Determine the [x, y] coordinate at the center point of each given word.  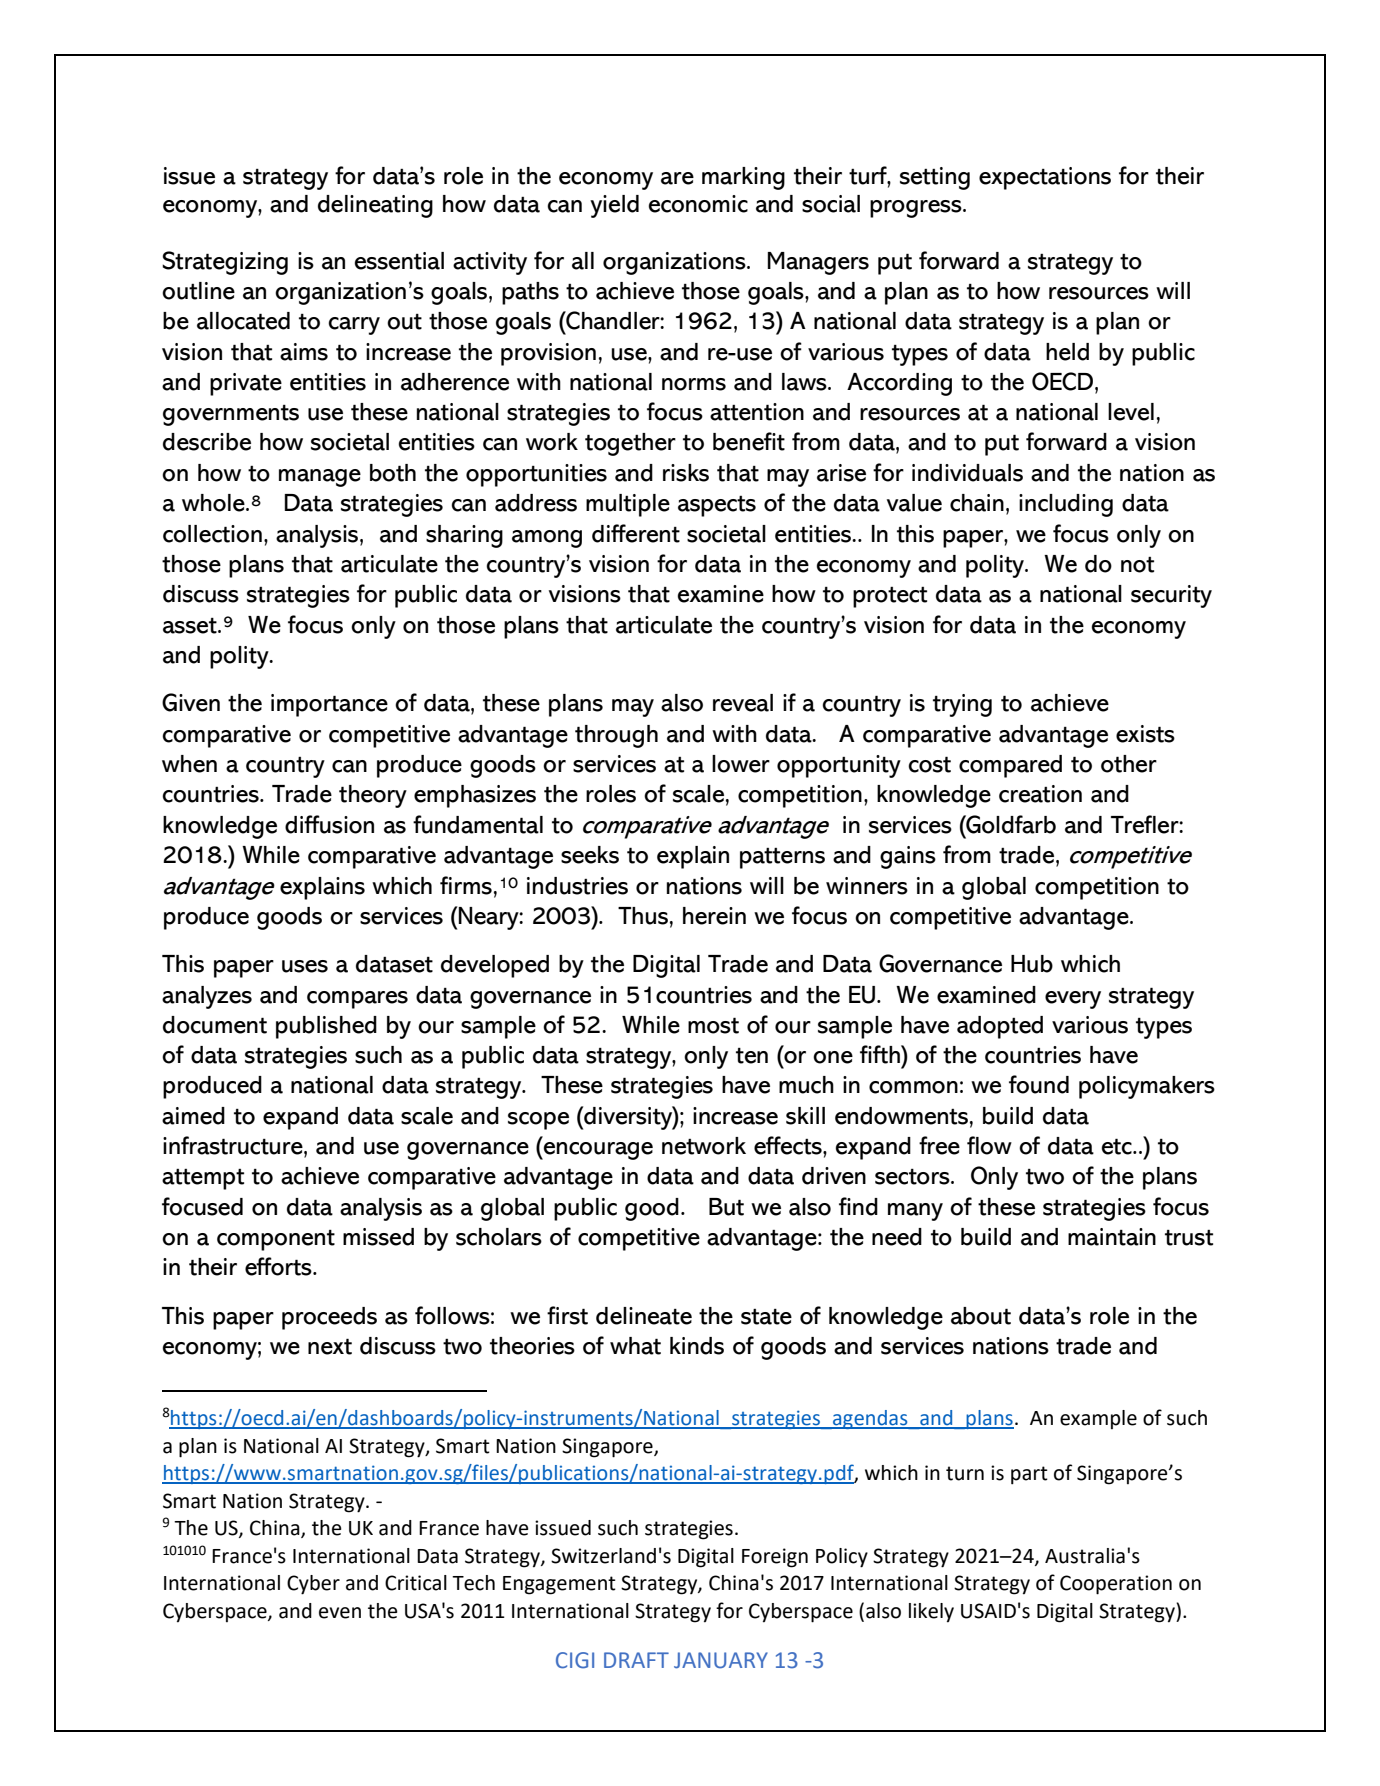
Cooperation [1116, 1585]
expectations [1045, 178]
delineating [375, 206]
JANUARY [721, 1660]
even [340, 1613]
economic [698, 204]
